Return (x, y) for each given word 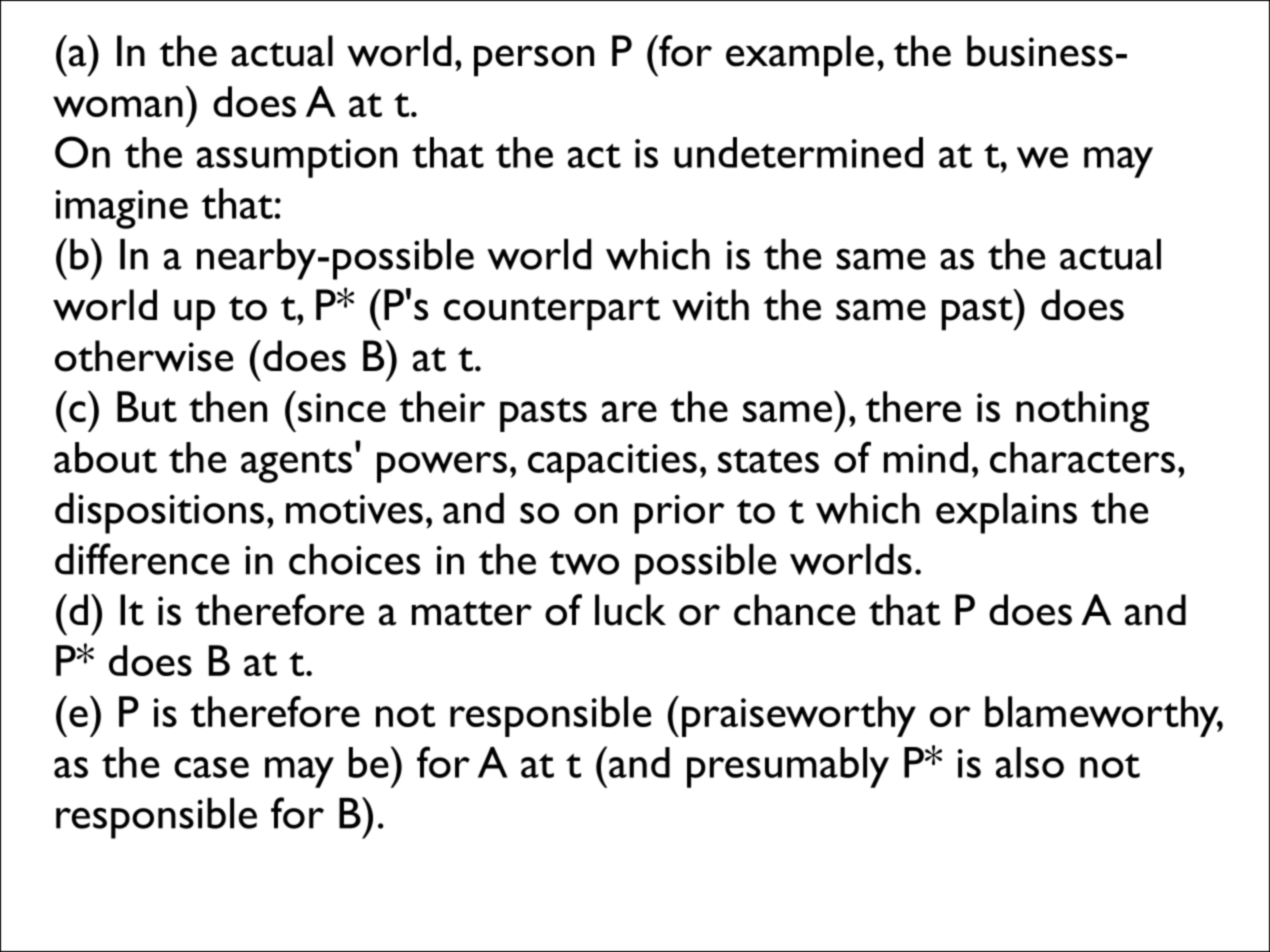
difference (142, 559)
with (710, 305)
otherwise (144, 356)
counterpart (552, 313)
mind (926, 457)
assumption (297, 158)
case (211, 767)
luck (630, 610)
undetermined (798, 152)
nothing (1082, 411)
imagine (122, 209)
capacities (612, 463)
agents (296, 466)
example (800, 56)
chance (794, 610)
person (534, 61)
